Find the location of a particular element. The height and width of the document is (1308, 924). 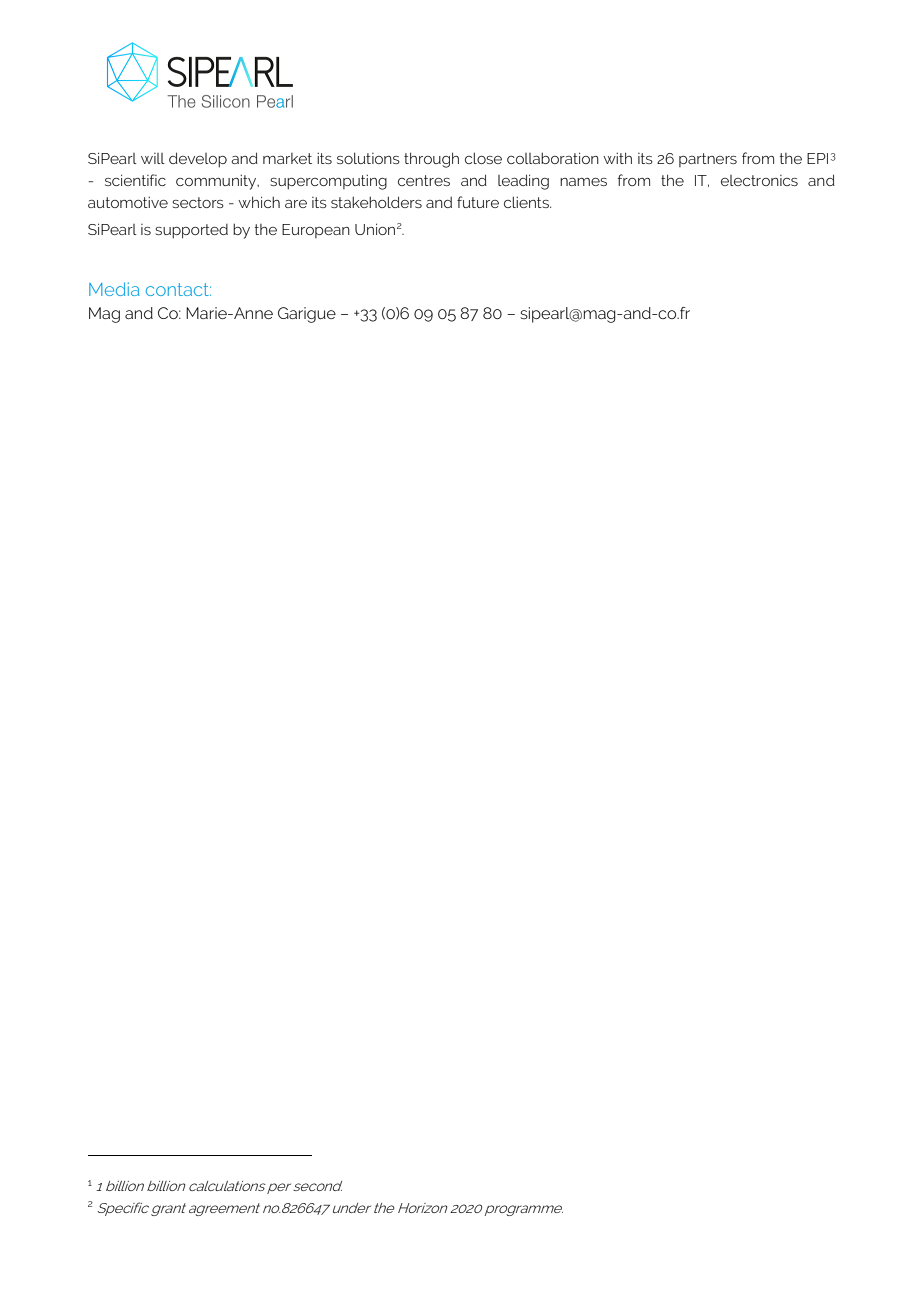

develop is located at coordinates (198, 160).
